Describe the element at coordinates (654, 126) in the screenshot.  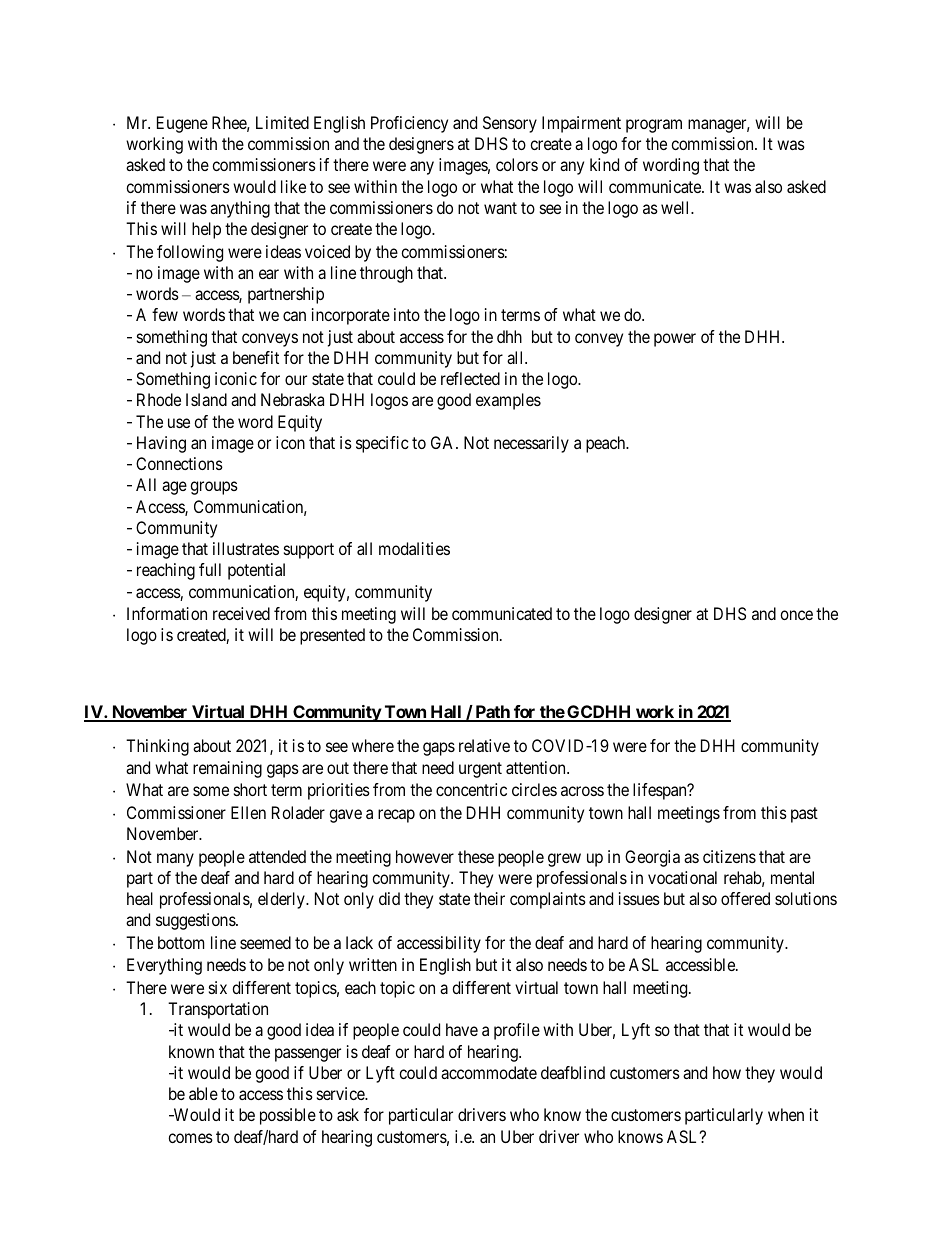
I see `program` at that location.
